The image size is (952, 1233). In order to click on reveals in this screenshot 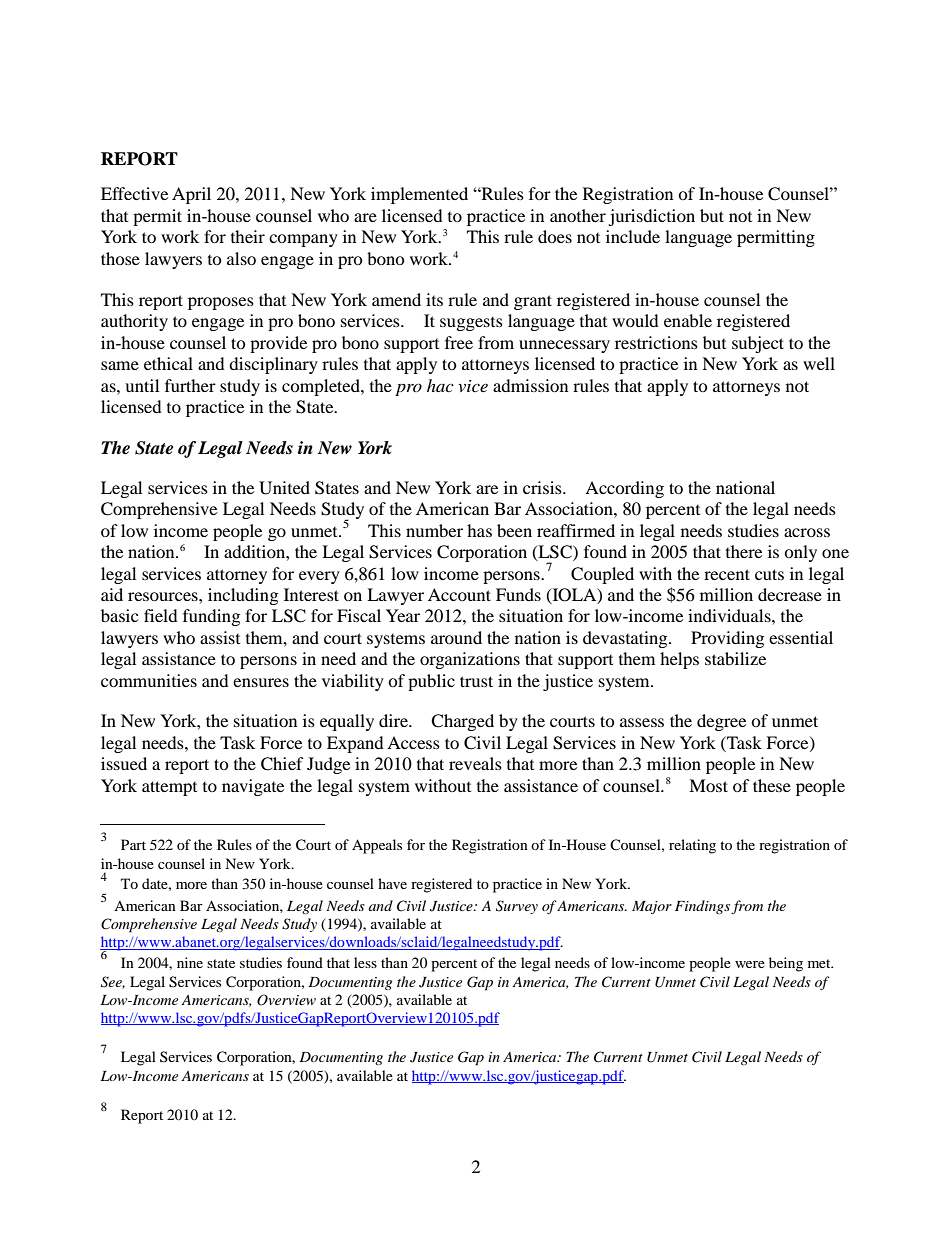, I will do `click(475, 763)`.
